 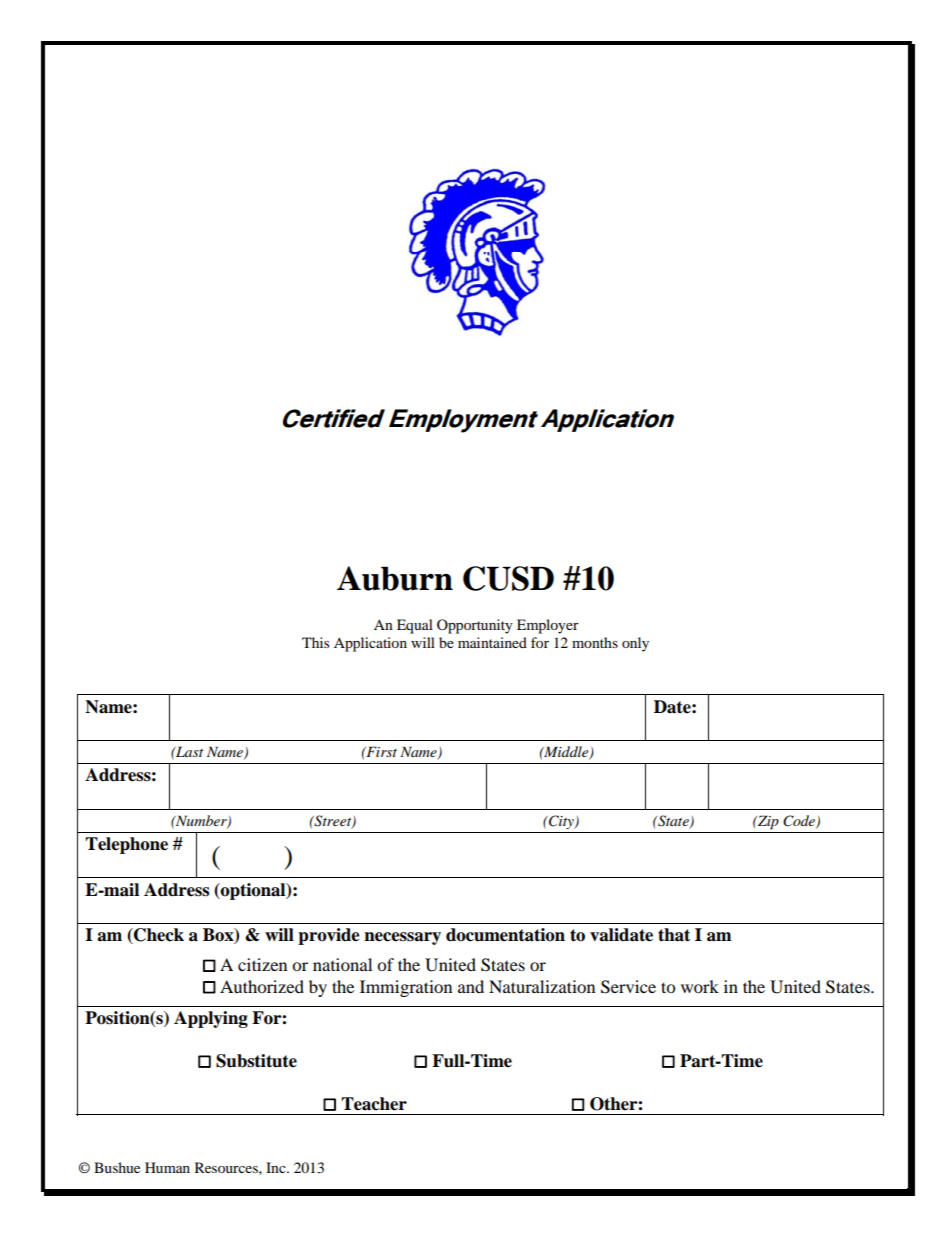 What do you see at coordinates (395, 578) in the page?
I see `Auburn` at bounding box center [395, 578].
